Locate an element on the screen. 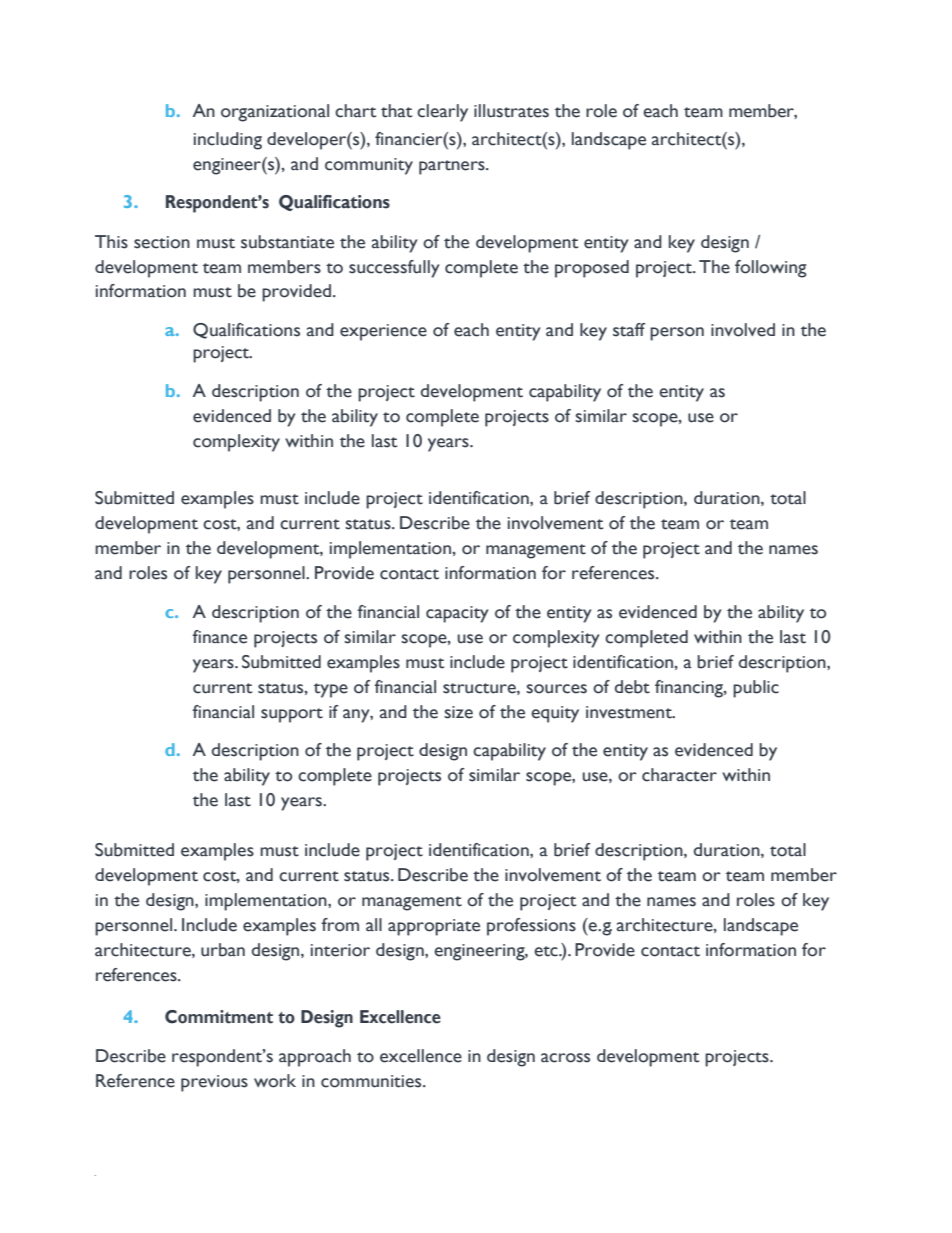  involved is located at coordinates (743, 330).
